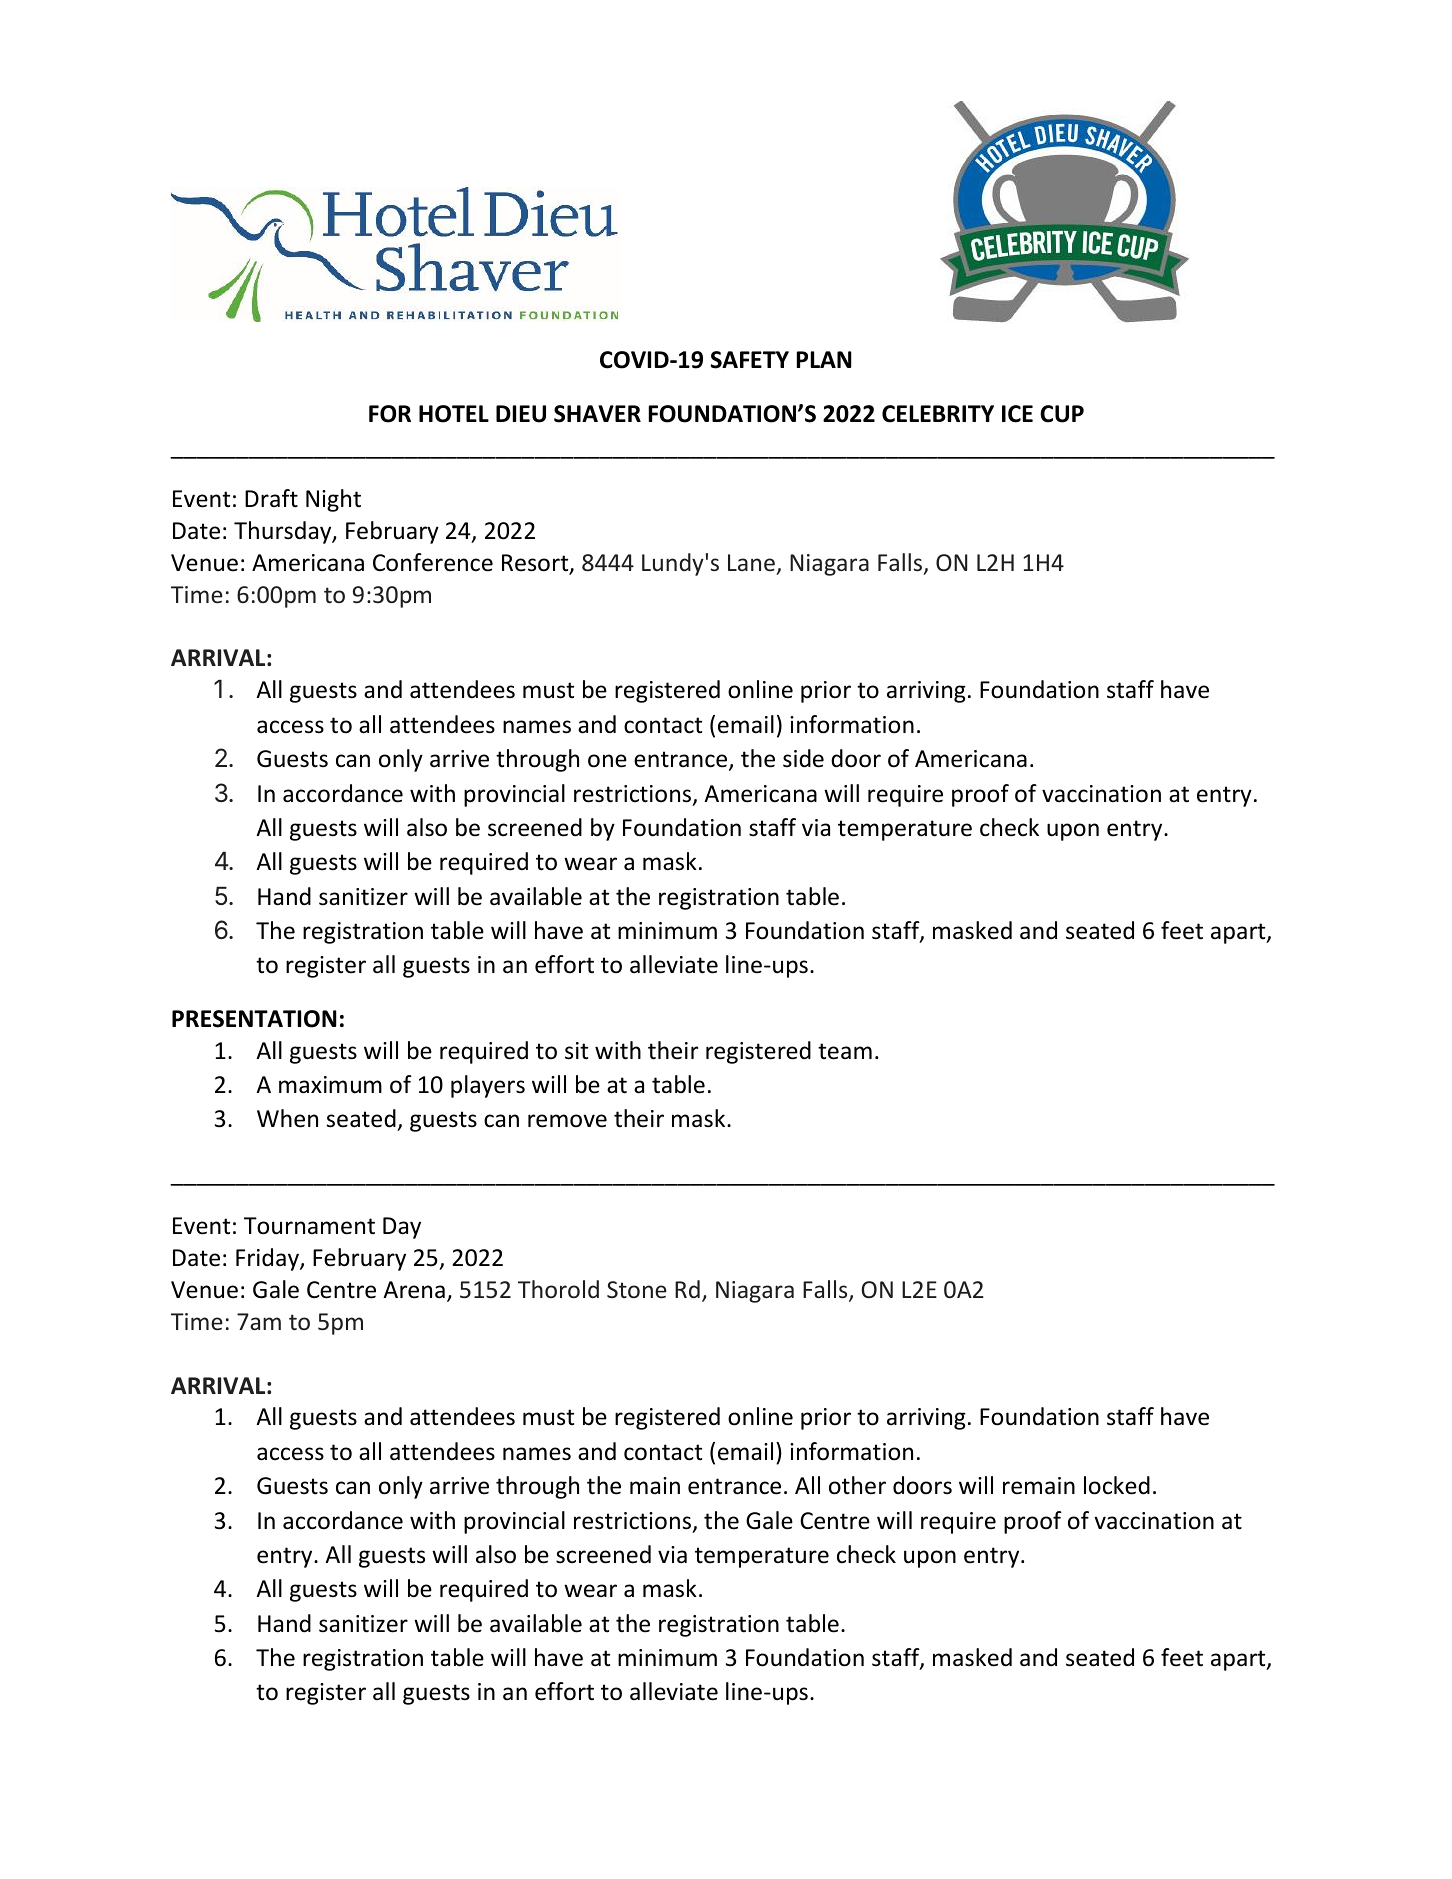  I want to click on sit, so click(576, 1051).
